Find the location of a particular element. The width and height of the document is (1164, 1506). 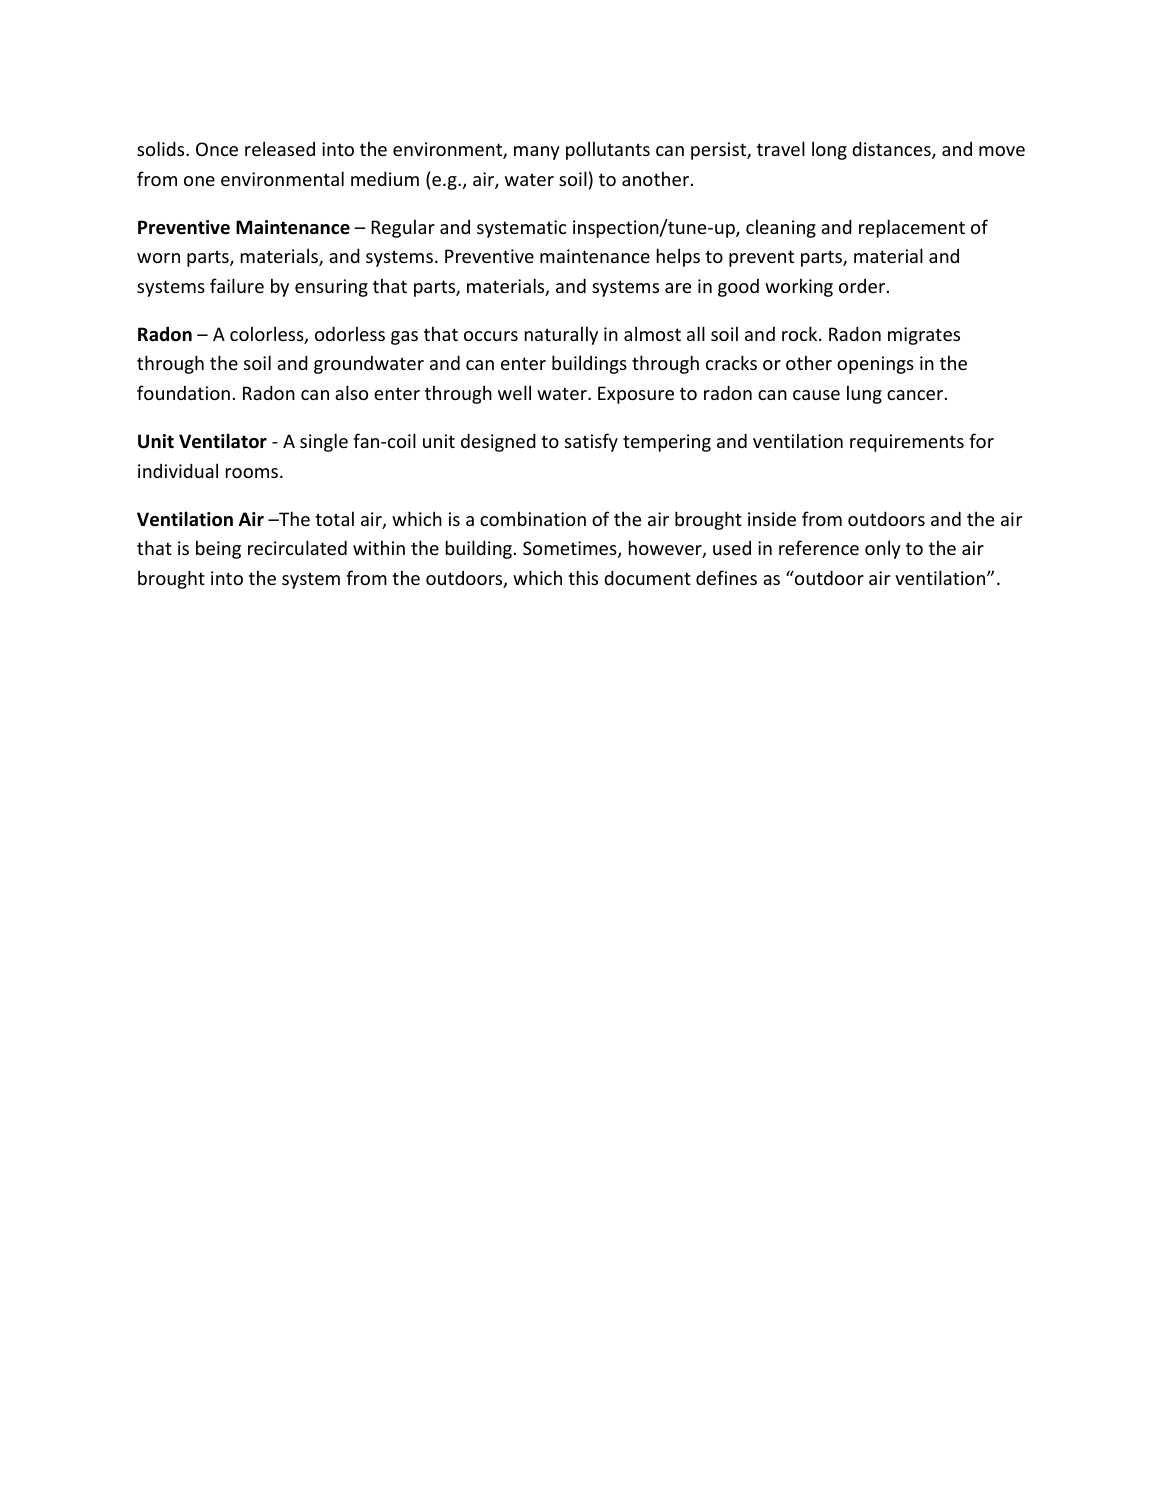

lung is located at coordinates (864, 394).
